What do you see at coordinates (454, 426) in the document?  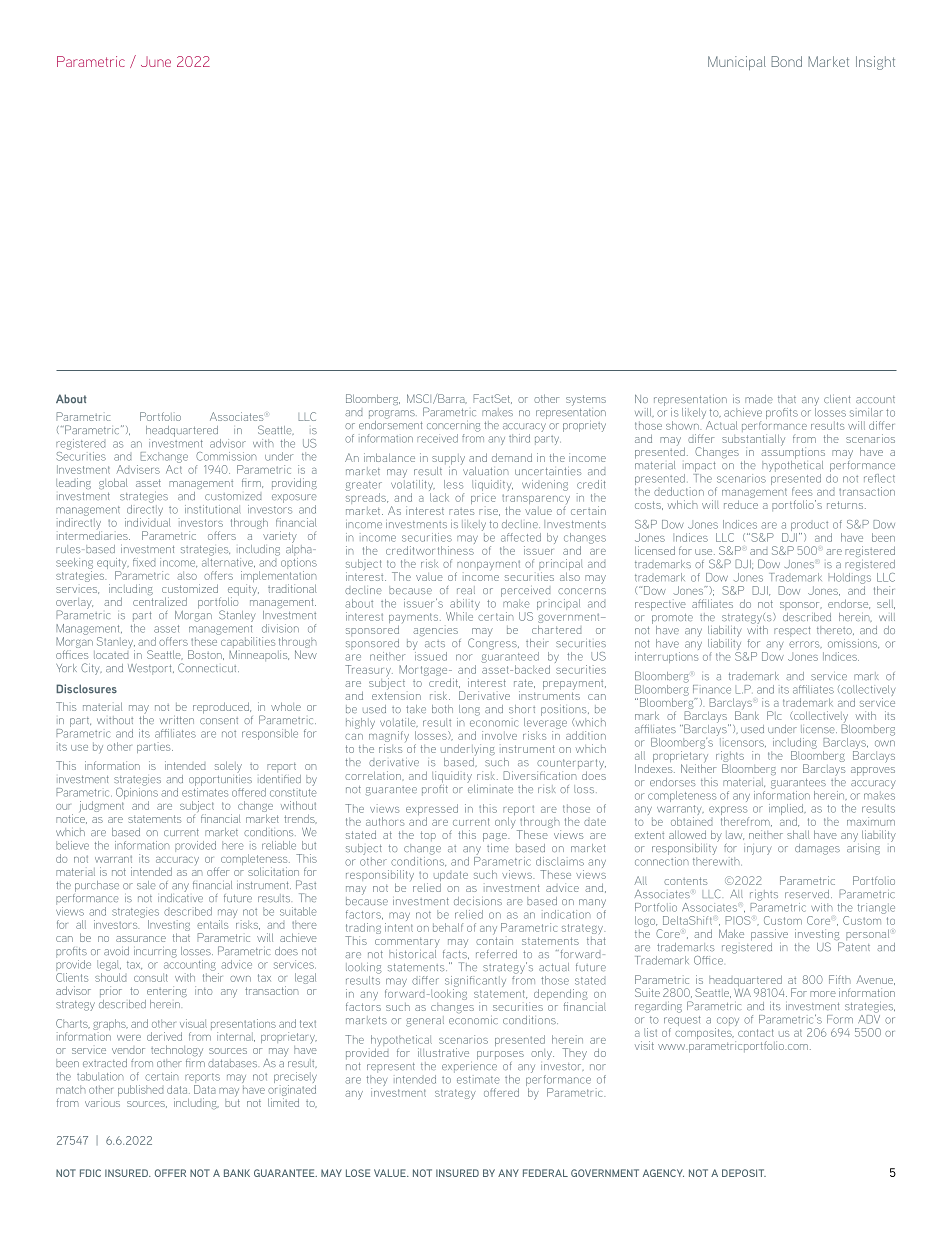 I see `concerning` at bounding box center [454, 426].
